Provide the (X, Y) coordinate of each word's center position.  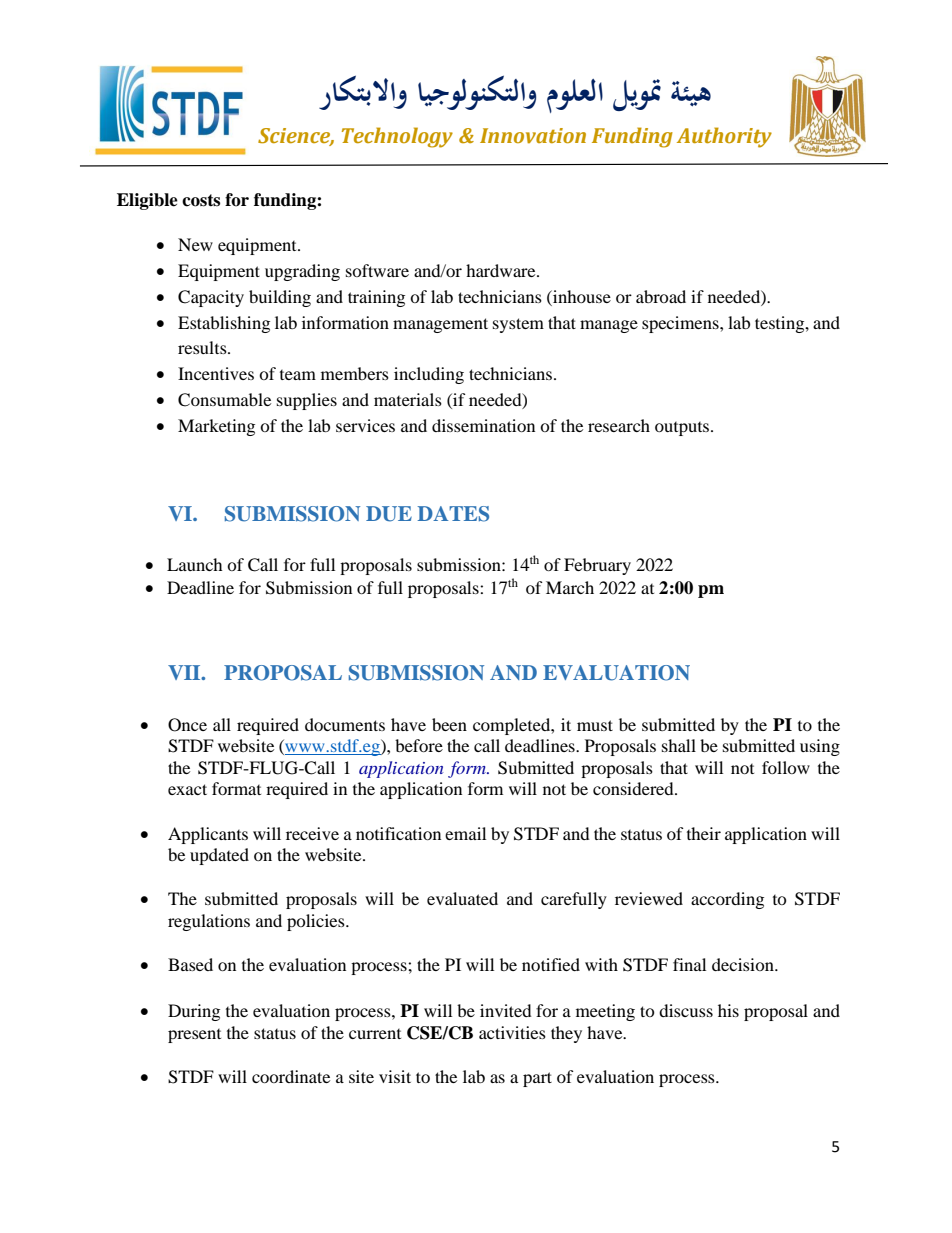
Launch (195, 564)
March (570, 587)
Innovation (533, 136)
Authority (724, 137)
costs (201, 200)
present (194, 1036)
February (597, 566)
